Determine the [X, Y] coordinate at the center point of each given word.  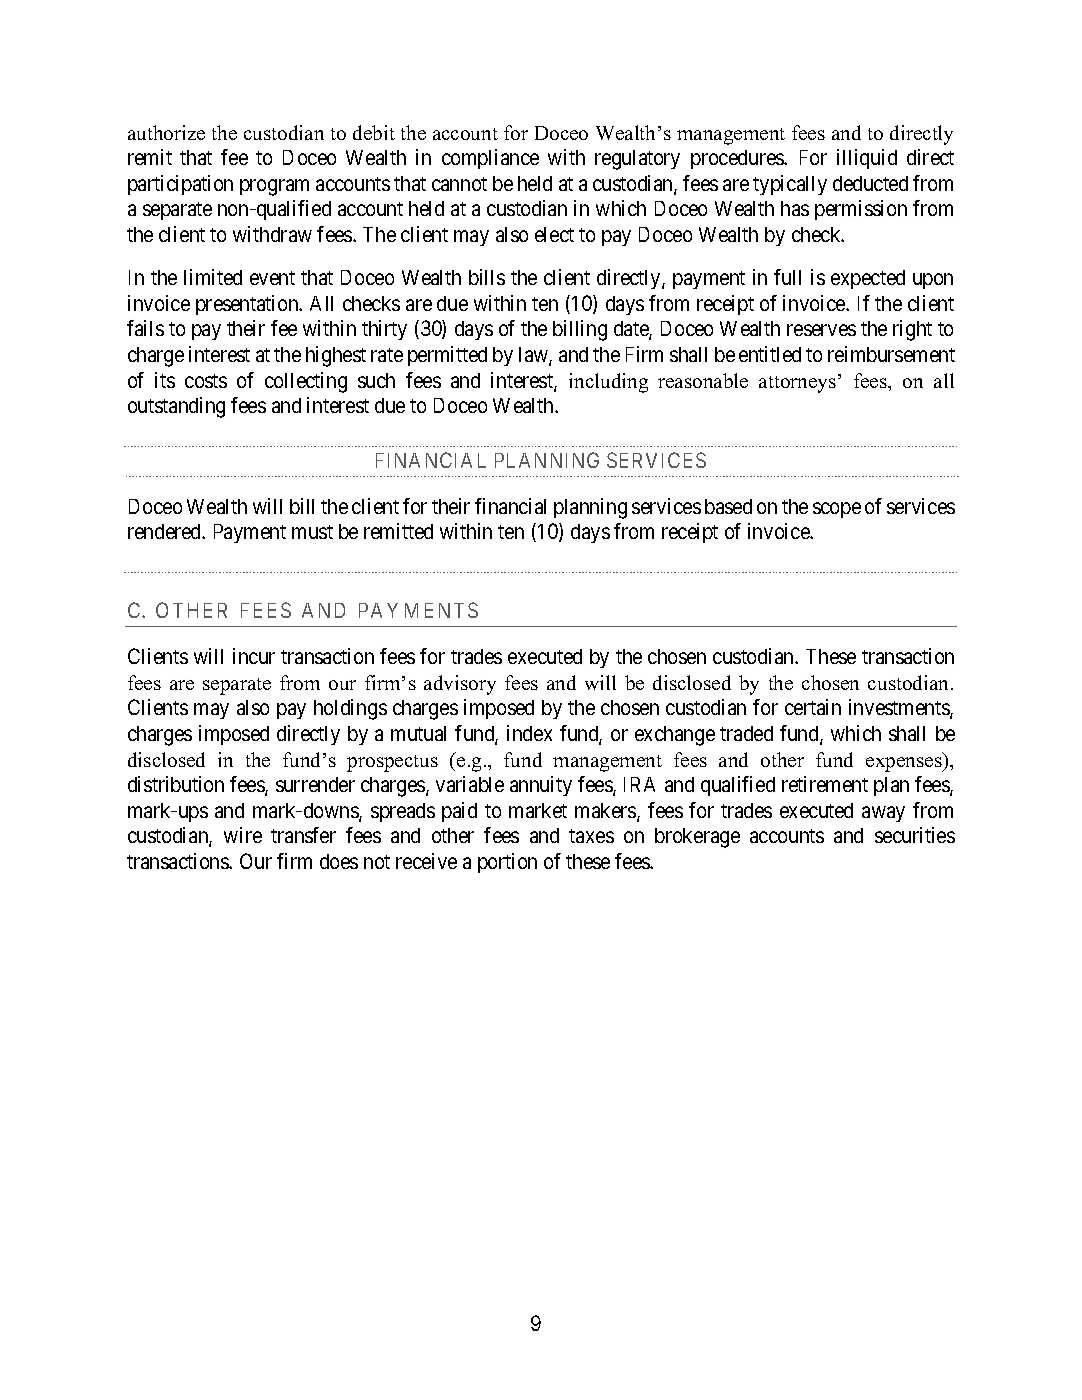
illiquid [867, 159]
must [312, 532]
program [274, 187]
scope [837, 510]
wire [243, 835]
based [728, 506]
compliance [490, 159]
